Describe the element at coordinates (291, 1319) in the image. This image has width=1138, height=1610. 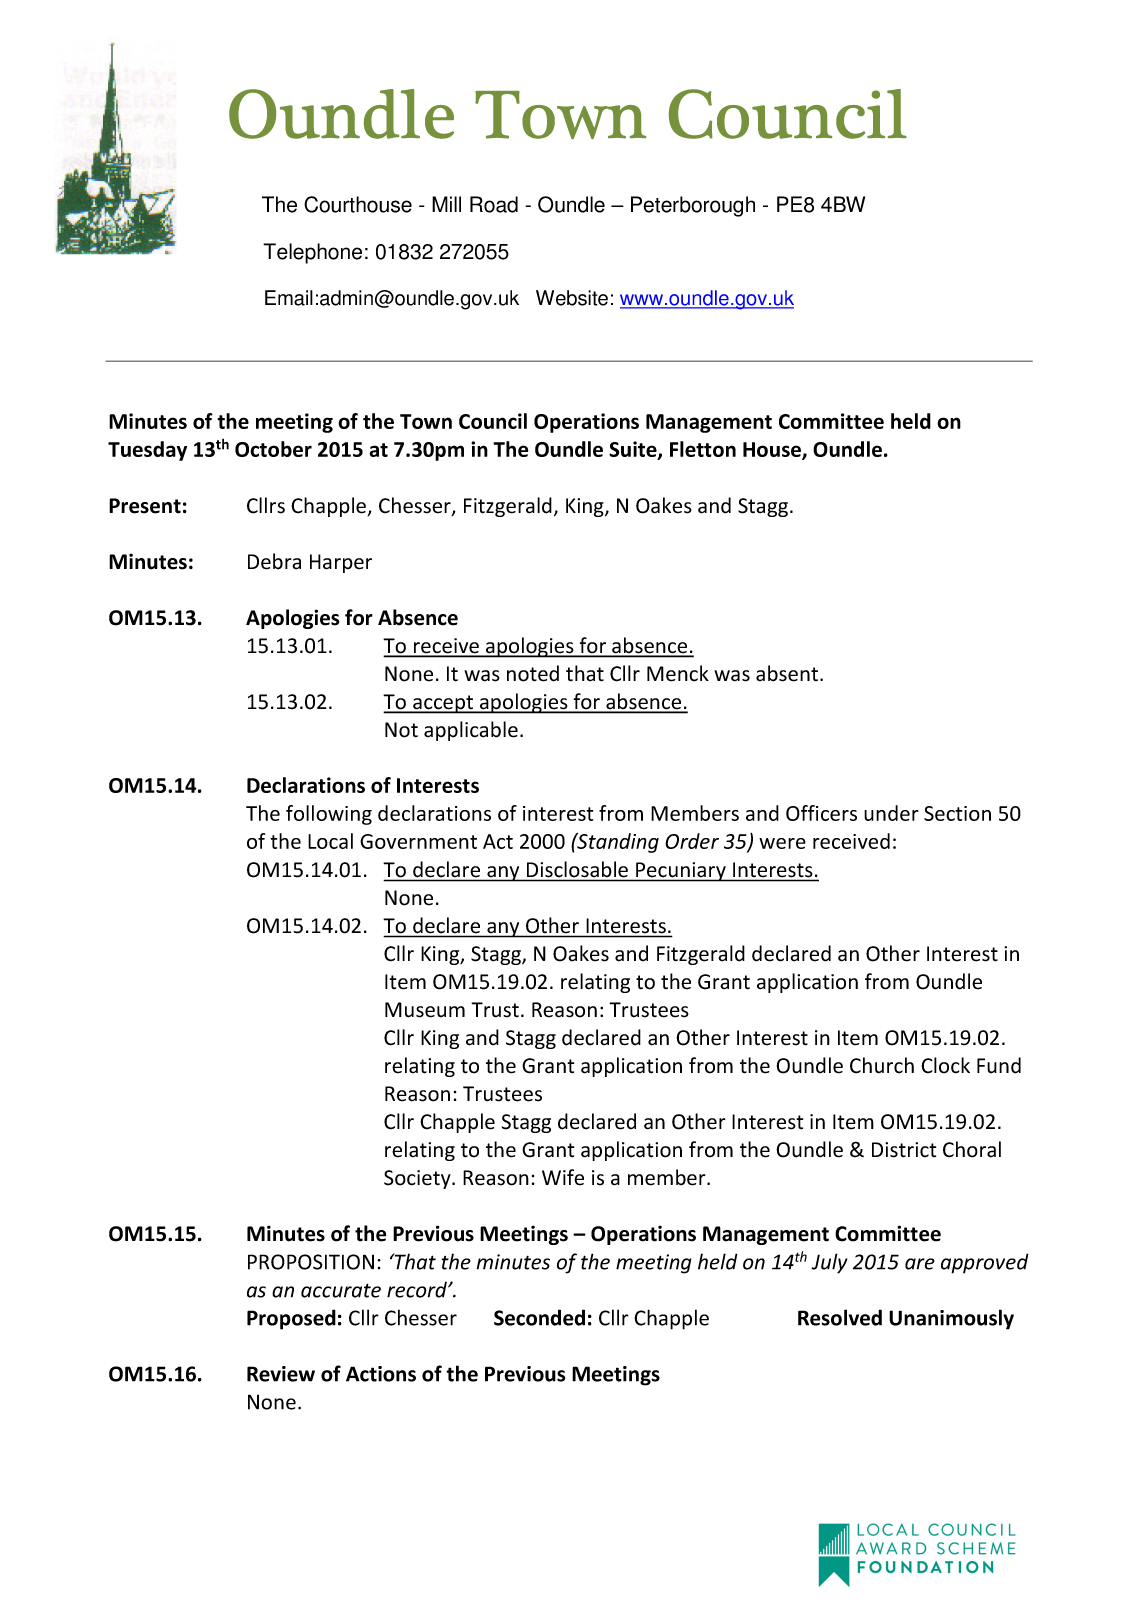
I see `Proposed` at that location.
